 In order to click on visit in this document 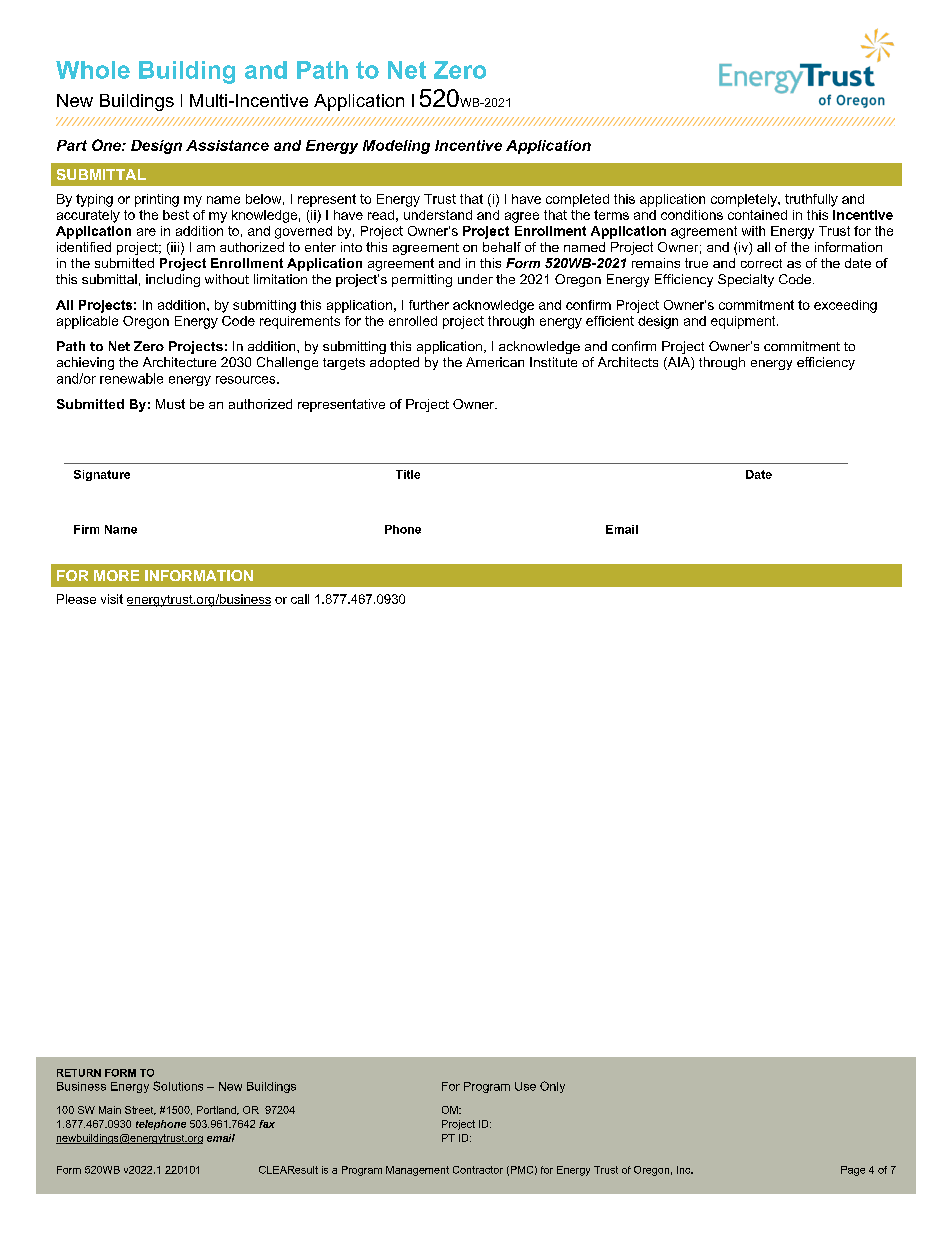, I will do `click(112, 599)`.
